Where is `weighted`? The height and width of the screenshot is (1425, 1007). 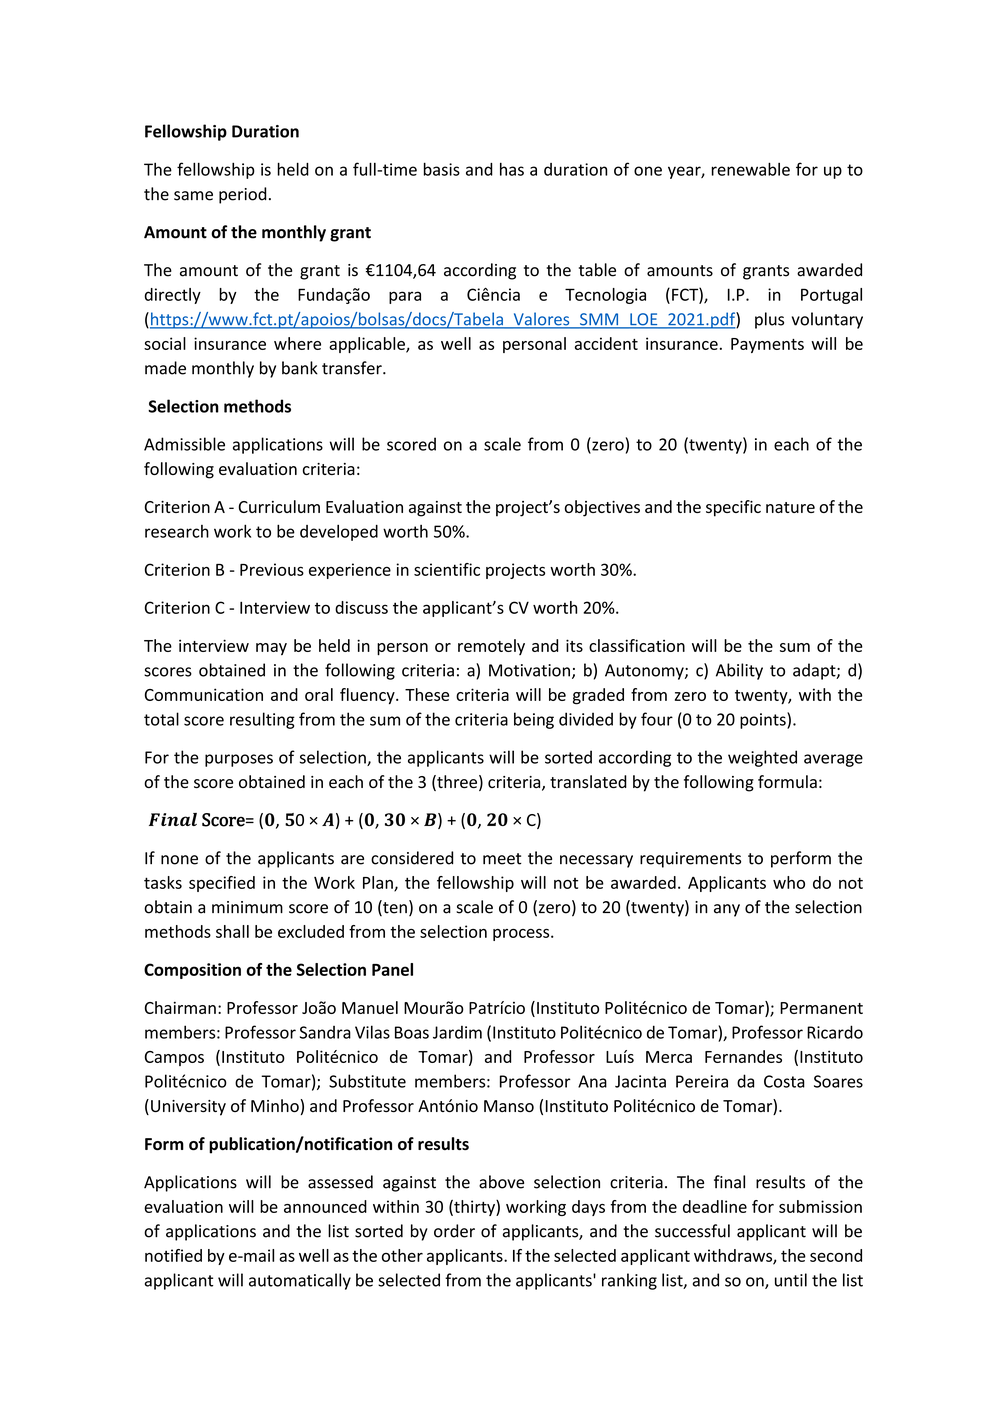 weighted is located at coordinates (762, 758).
